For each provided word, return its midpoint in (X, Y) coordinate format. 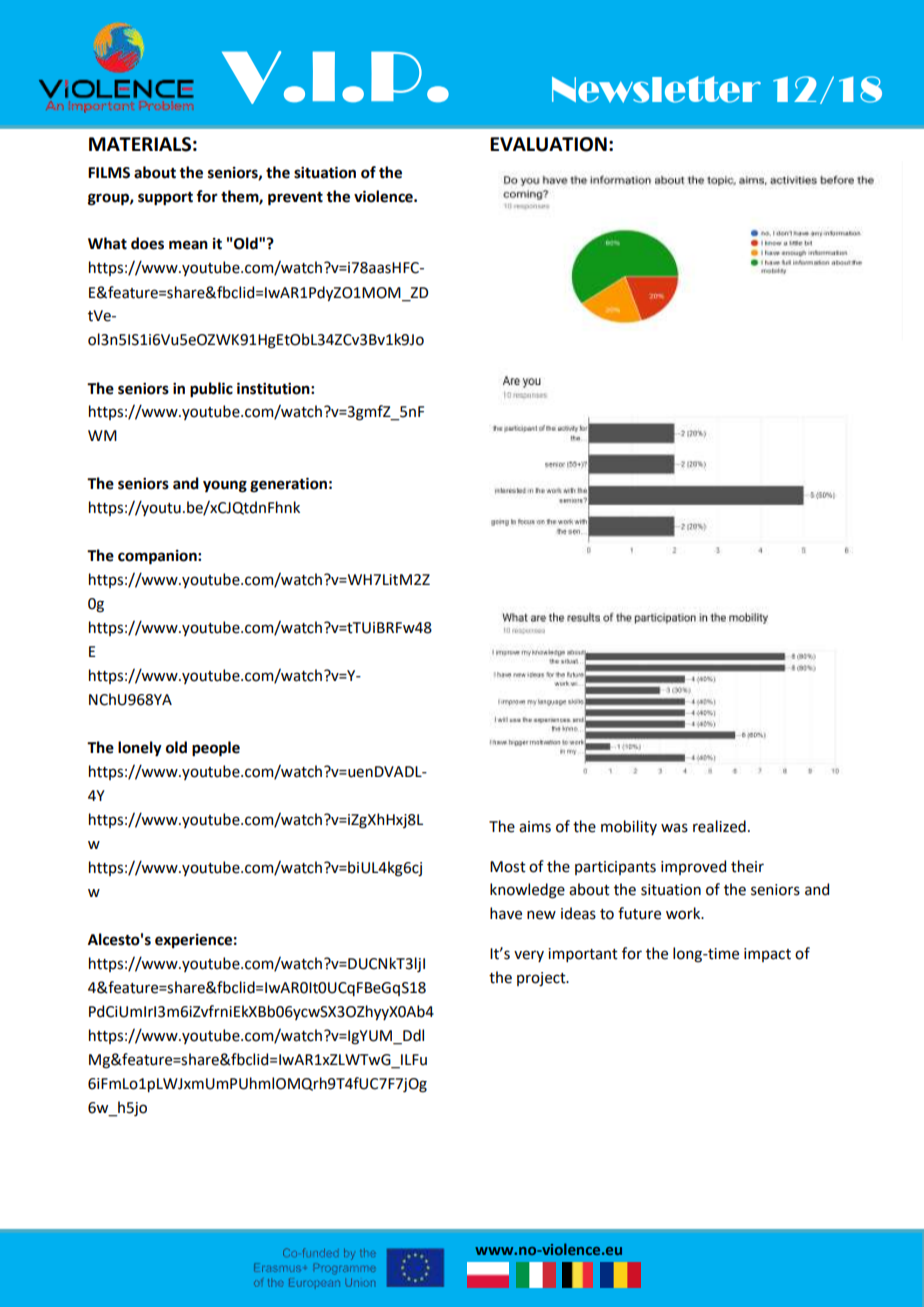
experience (193, 941)
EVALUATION (548, 144)
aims (535, 827)
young (225, 486)
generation (288, 485)
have (506, 913)
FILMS (109, 173)
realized (719, 826)
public (211, 390)
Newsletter (656, 89)
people (216, 749)
